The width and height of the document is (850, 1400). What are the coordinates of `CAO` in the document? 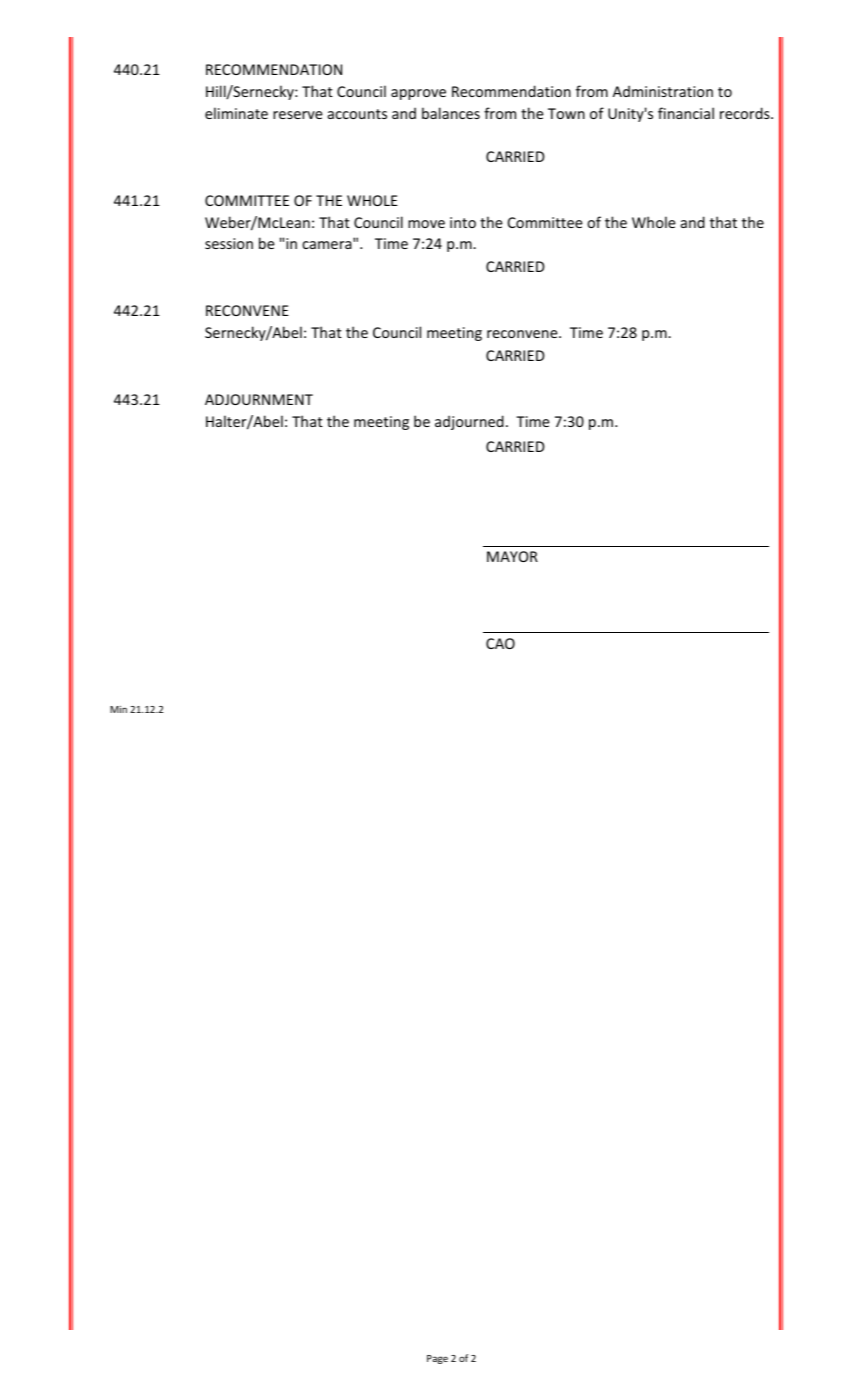 It's located at (500, 643).
